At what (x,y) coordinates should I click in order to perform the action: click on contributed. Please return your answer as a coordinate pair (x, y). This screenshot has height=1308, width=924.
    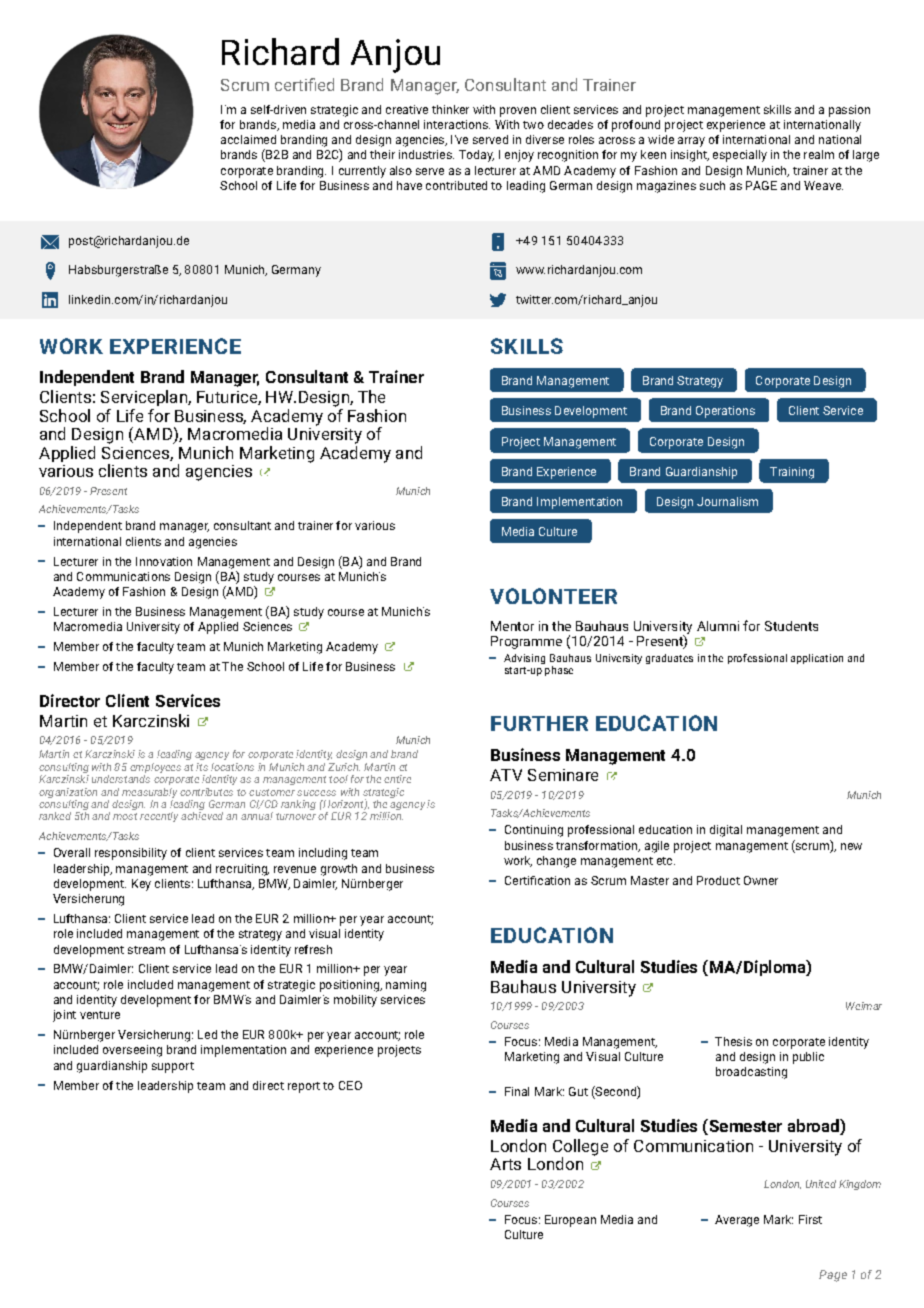
    Looking at the image, I should click on (456, 185).
